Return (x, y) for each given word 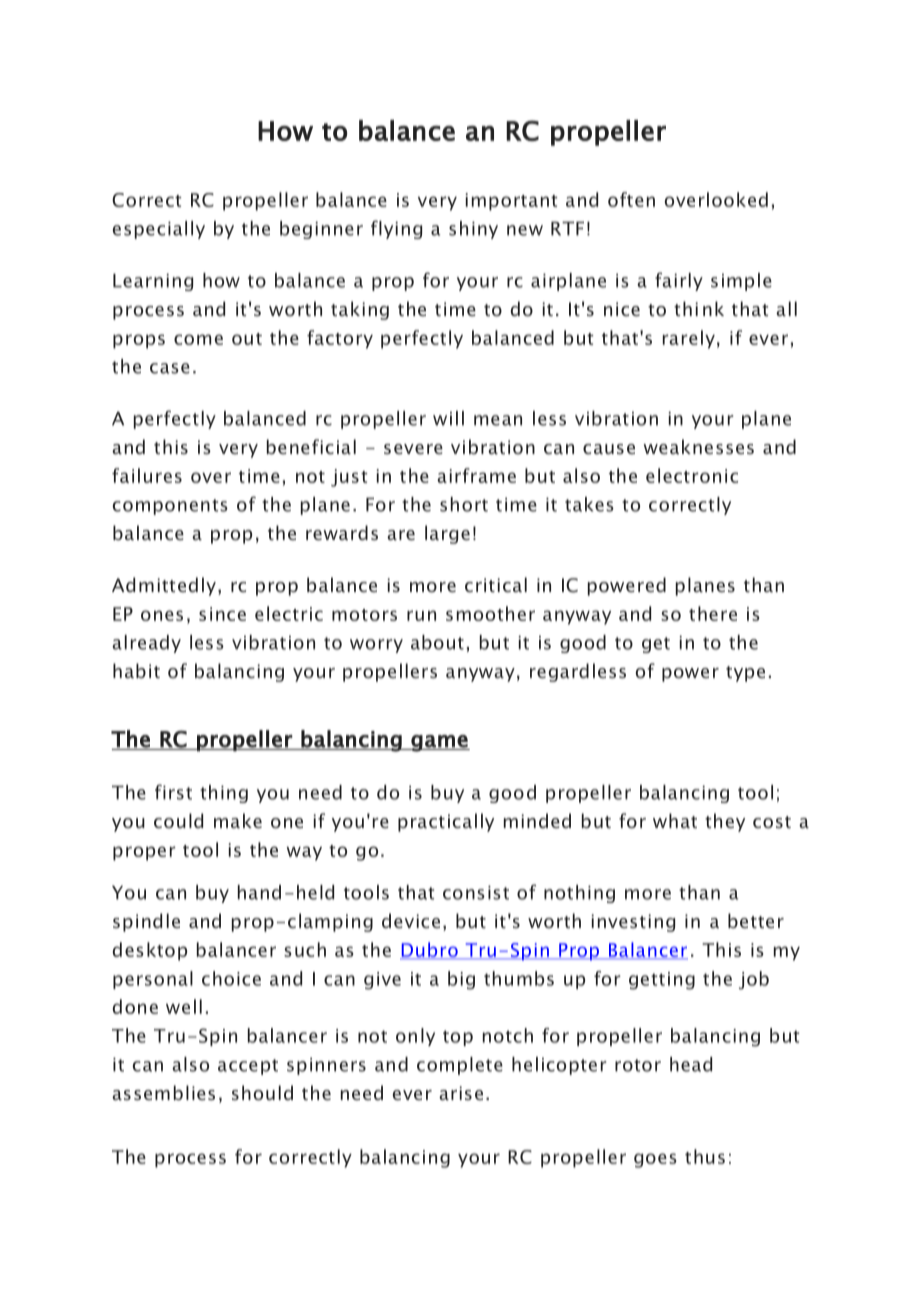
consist (476, 892)
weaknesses (698, 446)
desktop (150, 951)
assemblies (163, 1092)
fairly (679, 281)
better (756, 920)
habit (136, 670)
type (745, 674)
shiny (473, 230)
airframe (476, 475)
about (437, 642)
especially (159, 230)
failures (147, 475)
